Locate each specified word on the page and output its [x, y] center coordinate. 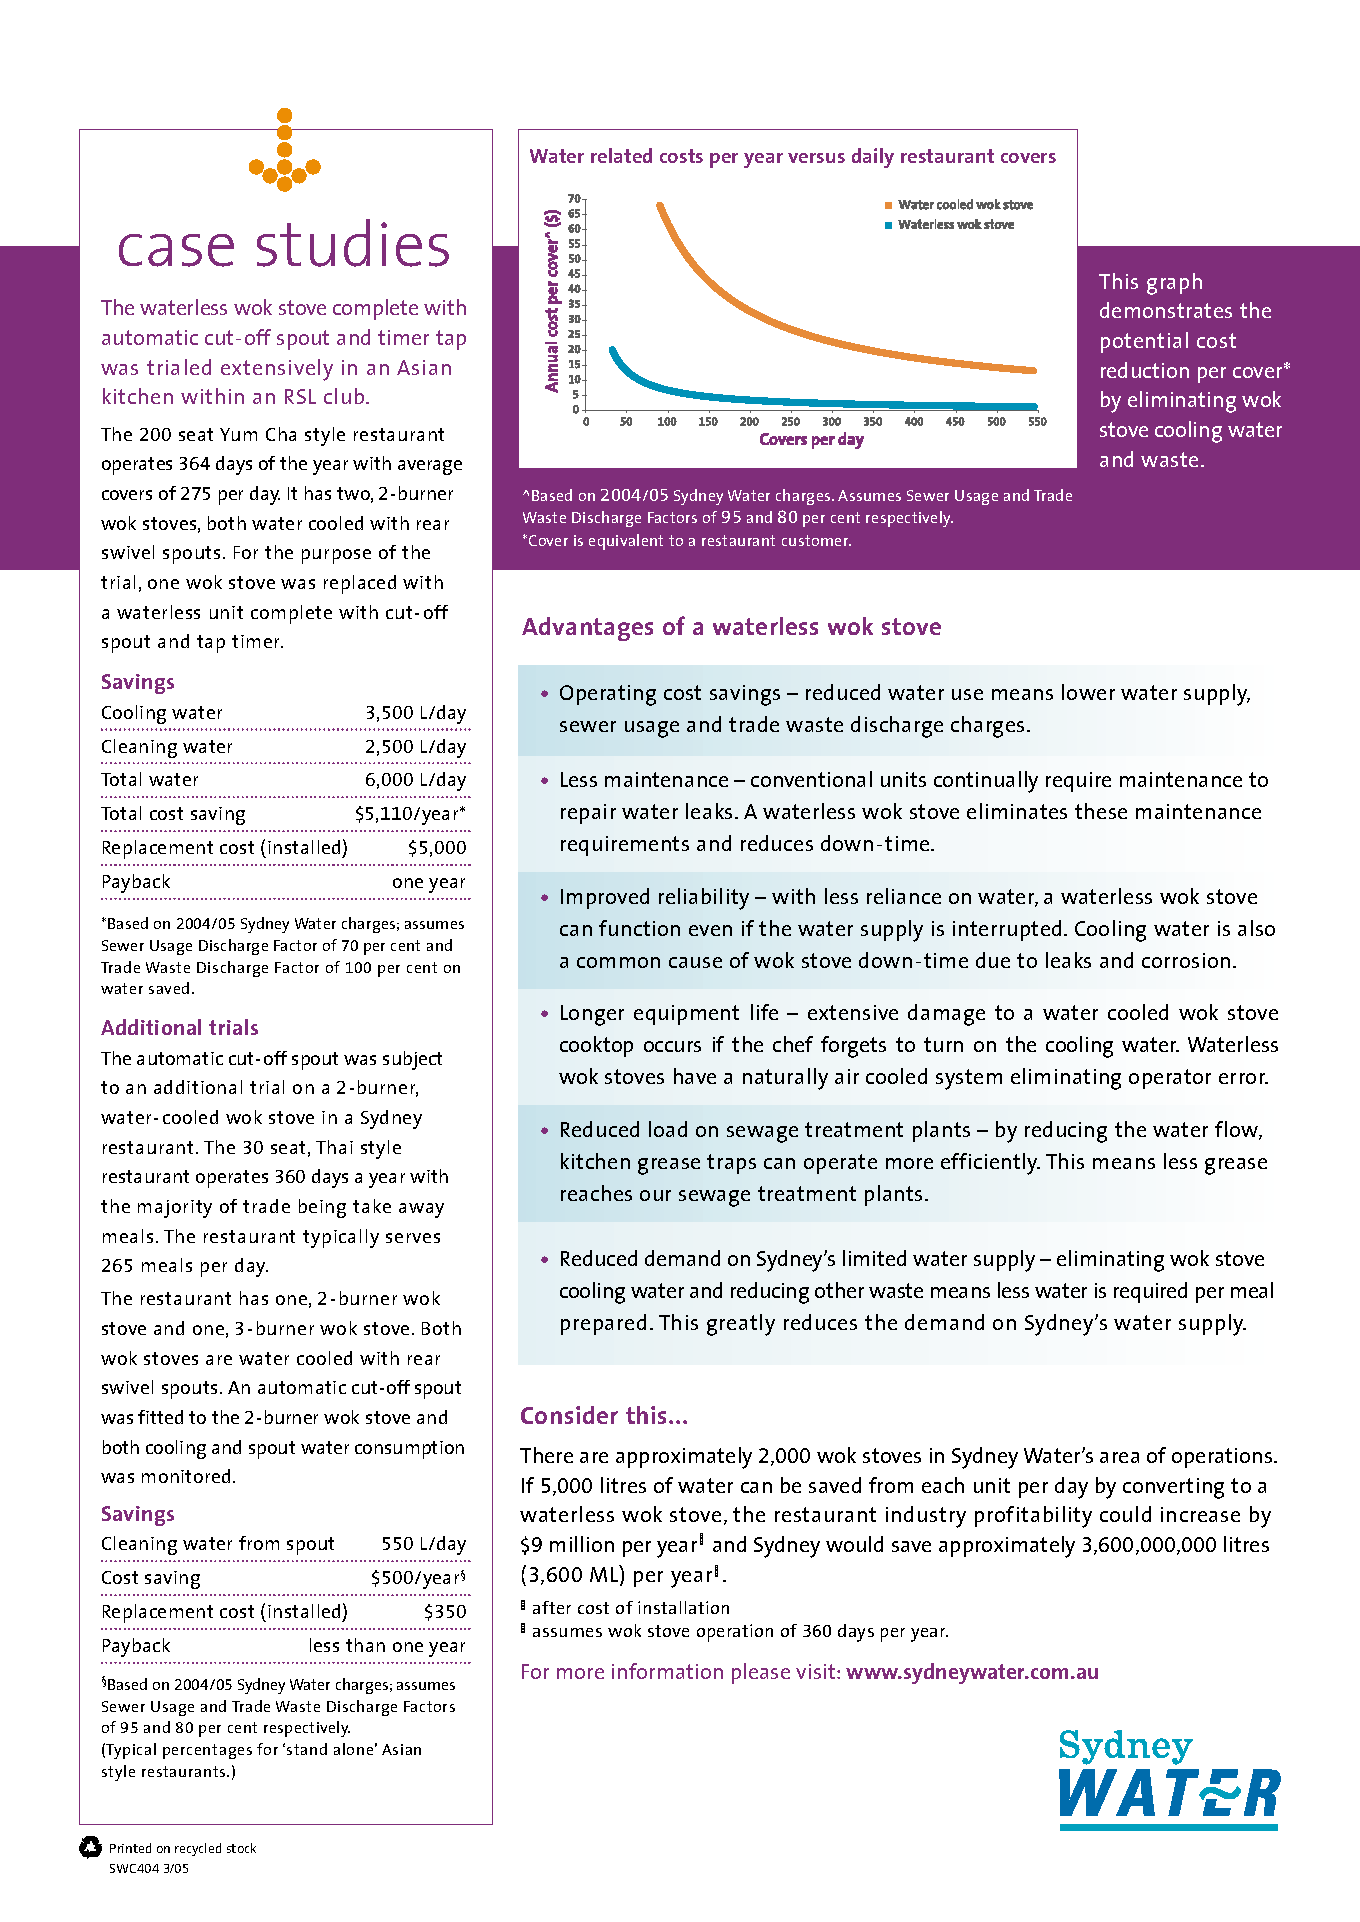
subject [412, 1060]
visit [817, 1671]
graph [1174, 284]
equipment [686, 1015]
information [667, 1671]
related [621, 155]
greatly [741, 1325]
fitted [160, 1417]
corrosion [1186, 960]
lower [1088, 692]
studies [353, 243]
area [1119, 1457]
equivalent [626, 542]
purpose [336, 556]
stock [241, 1848]
